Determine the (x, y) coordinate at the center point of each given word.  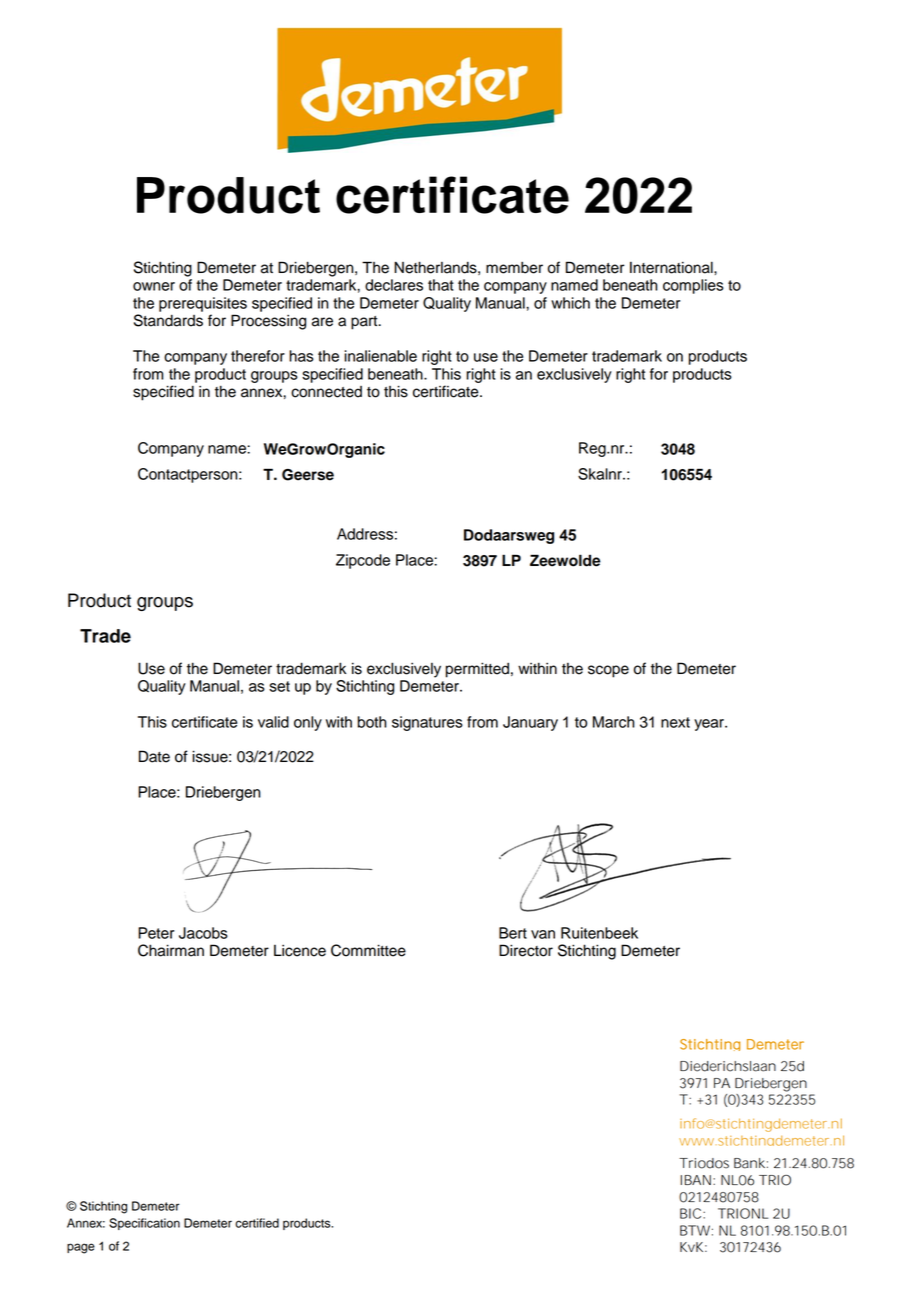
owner (154, 286)
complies (693, 286)
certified (257, 1223)
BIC (692, 1213)
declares (394, 285)
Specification (144, 1224)
